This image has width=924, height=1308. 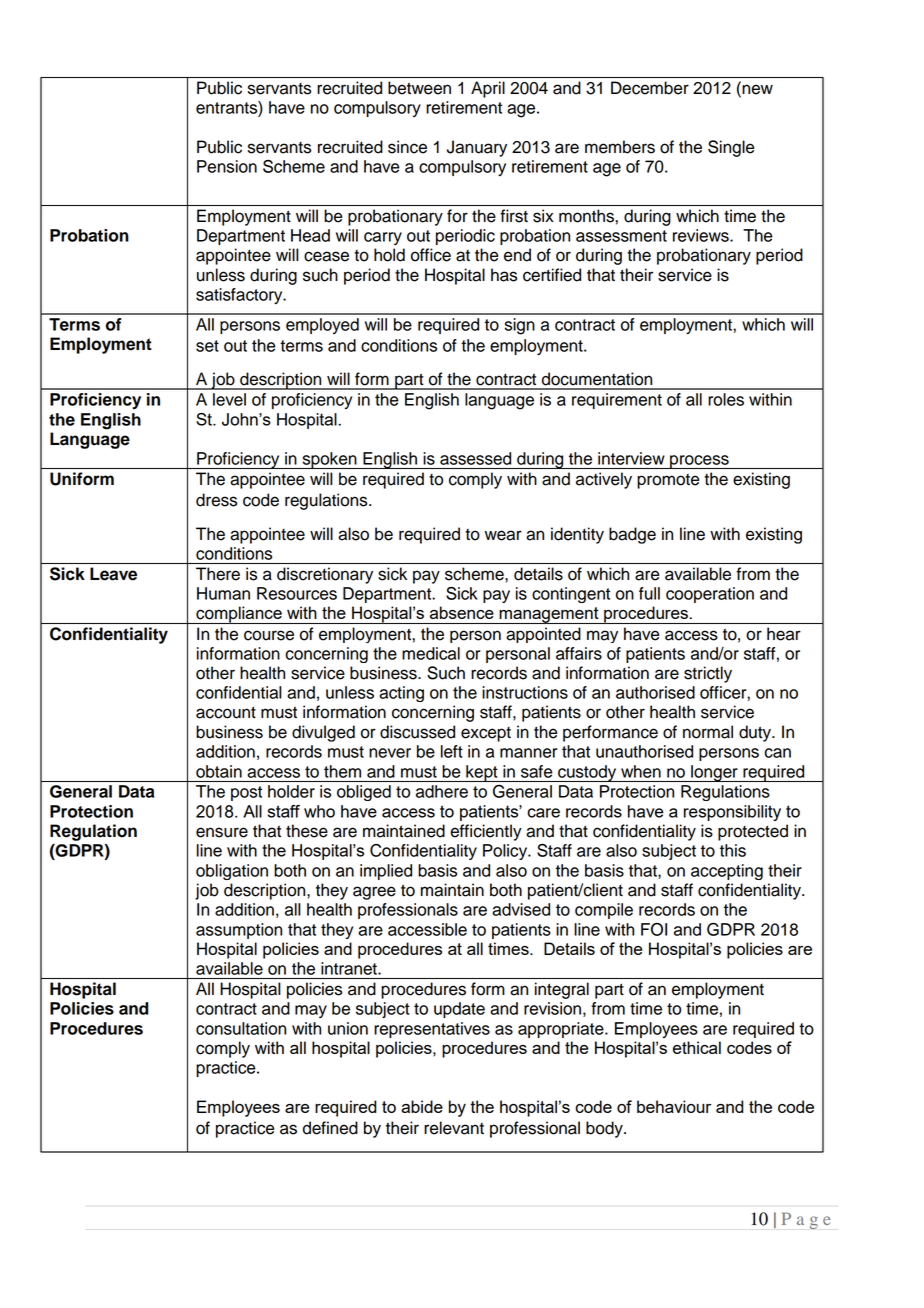 What do you see at coordinates (241, 1028) in the image?
I see `consultation` at bounding box center [241, 1028].
